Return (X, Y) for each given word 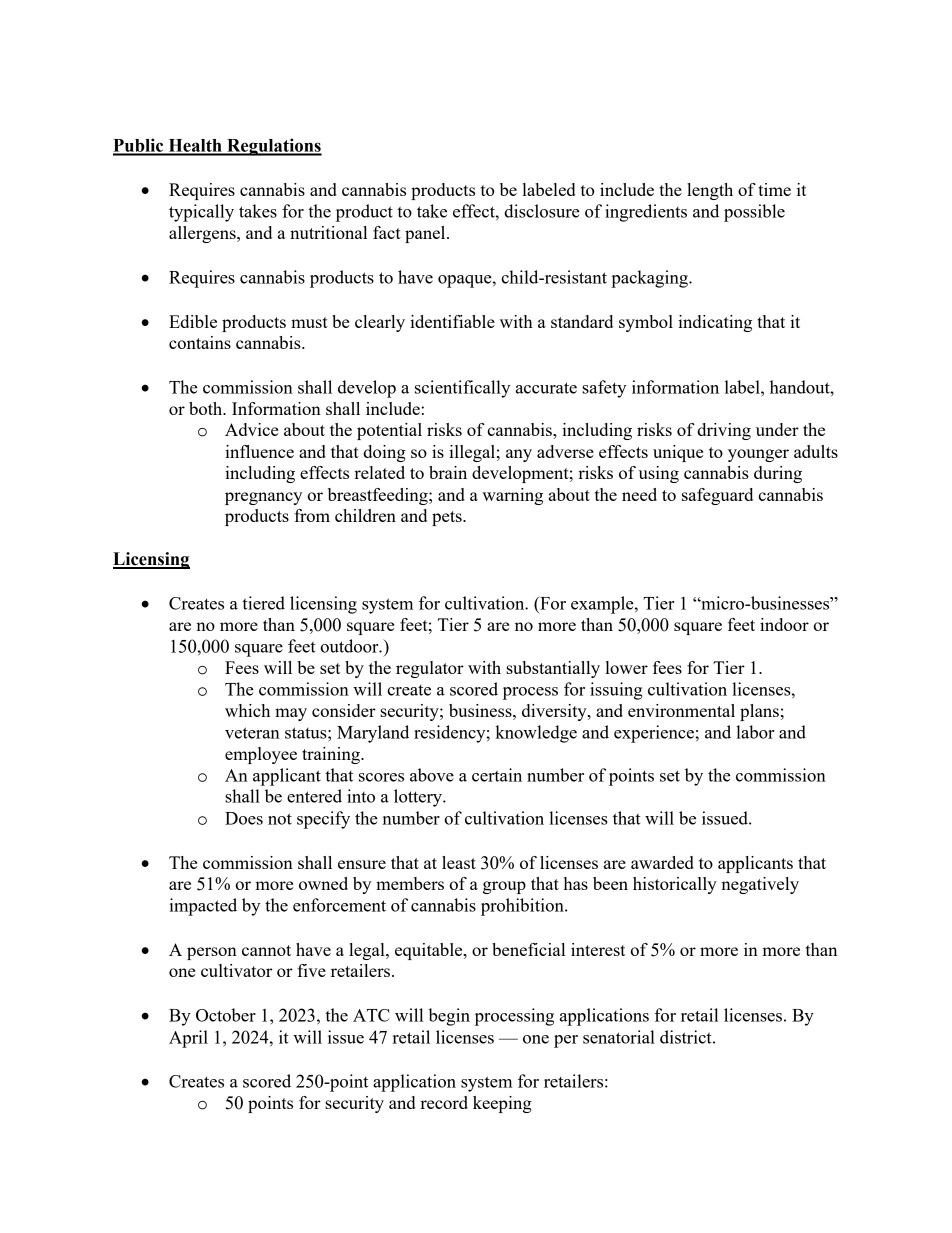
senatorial (619, 1037)
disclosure (542, 211)
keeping (502, 1104)
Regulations (273, 147)
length (710, 191)
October (226, 1015)
